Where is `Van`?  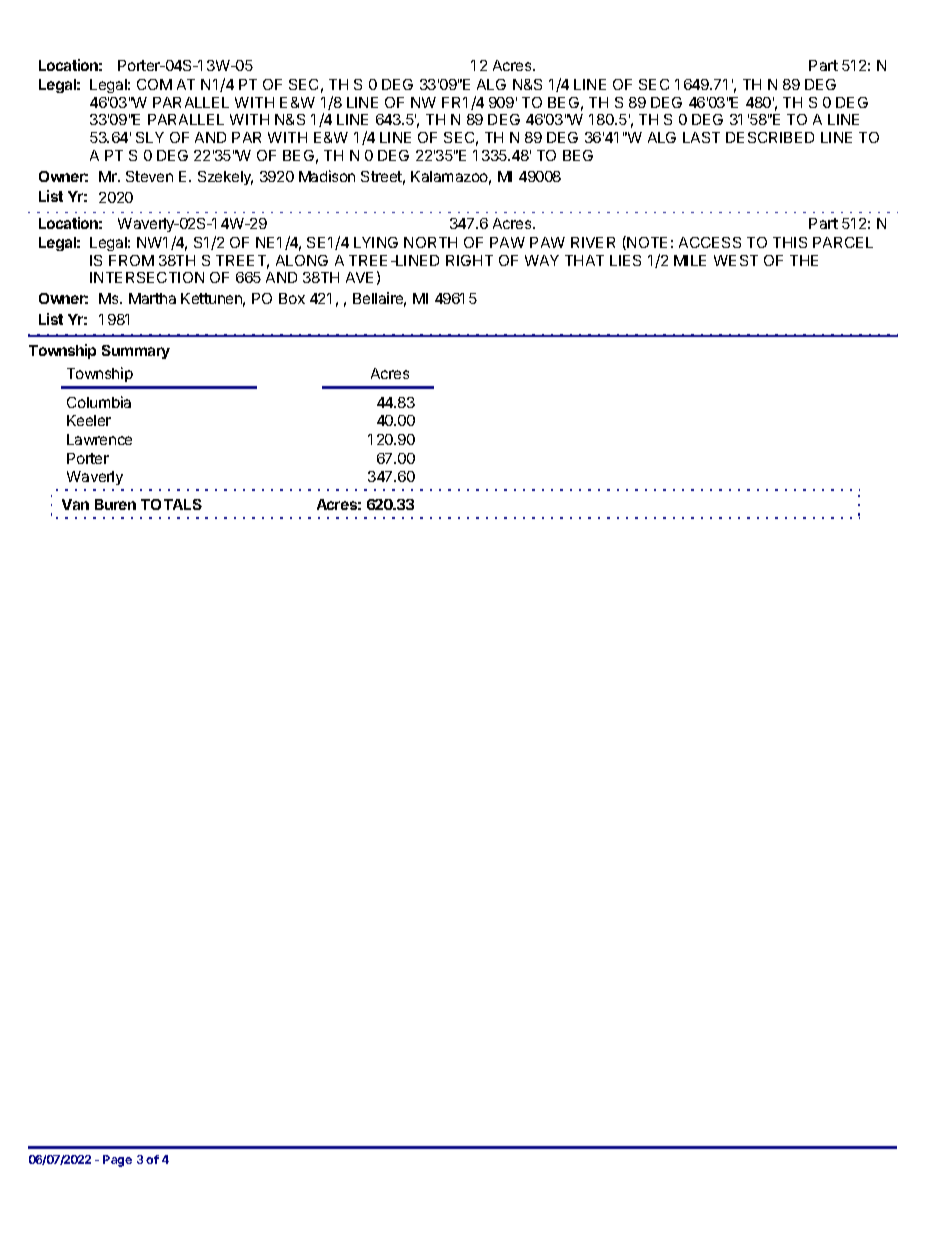 Van is located at coordinates (75, 504).
